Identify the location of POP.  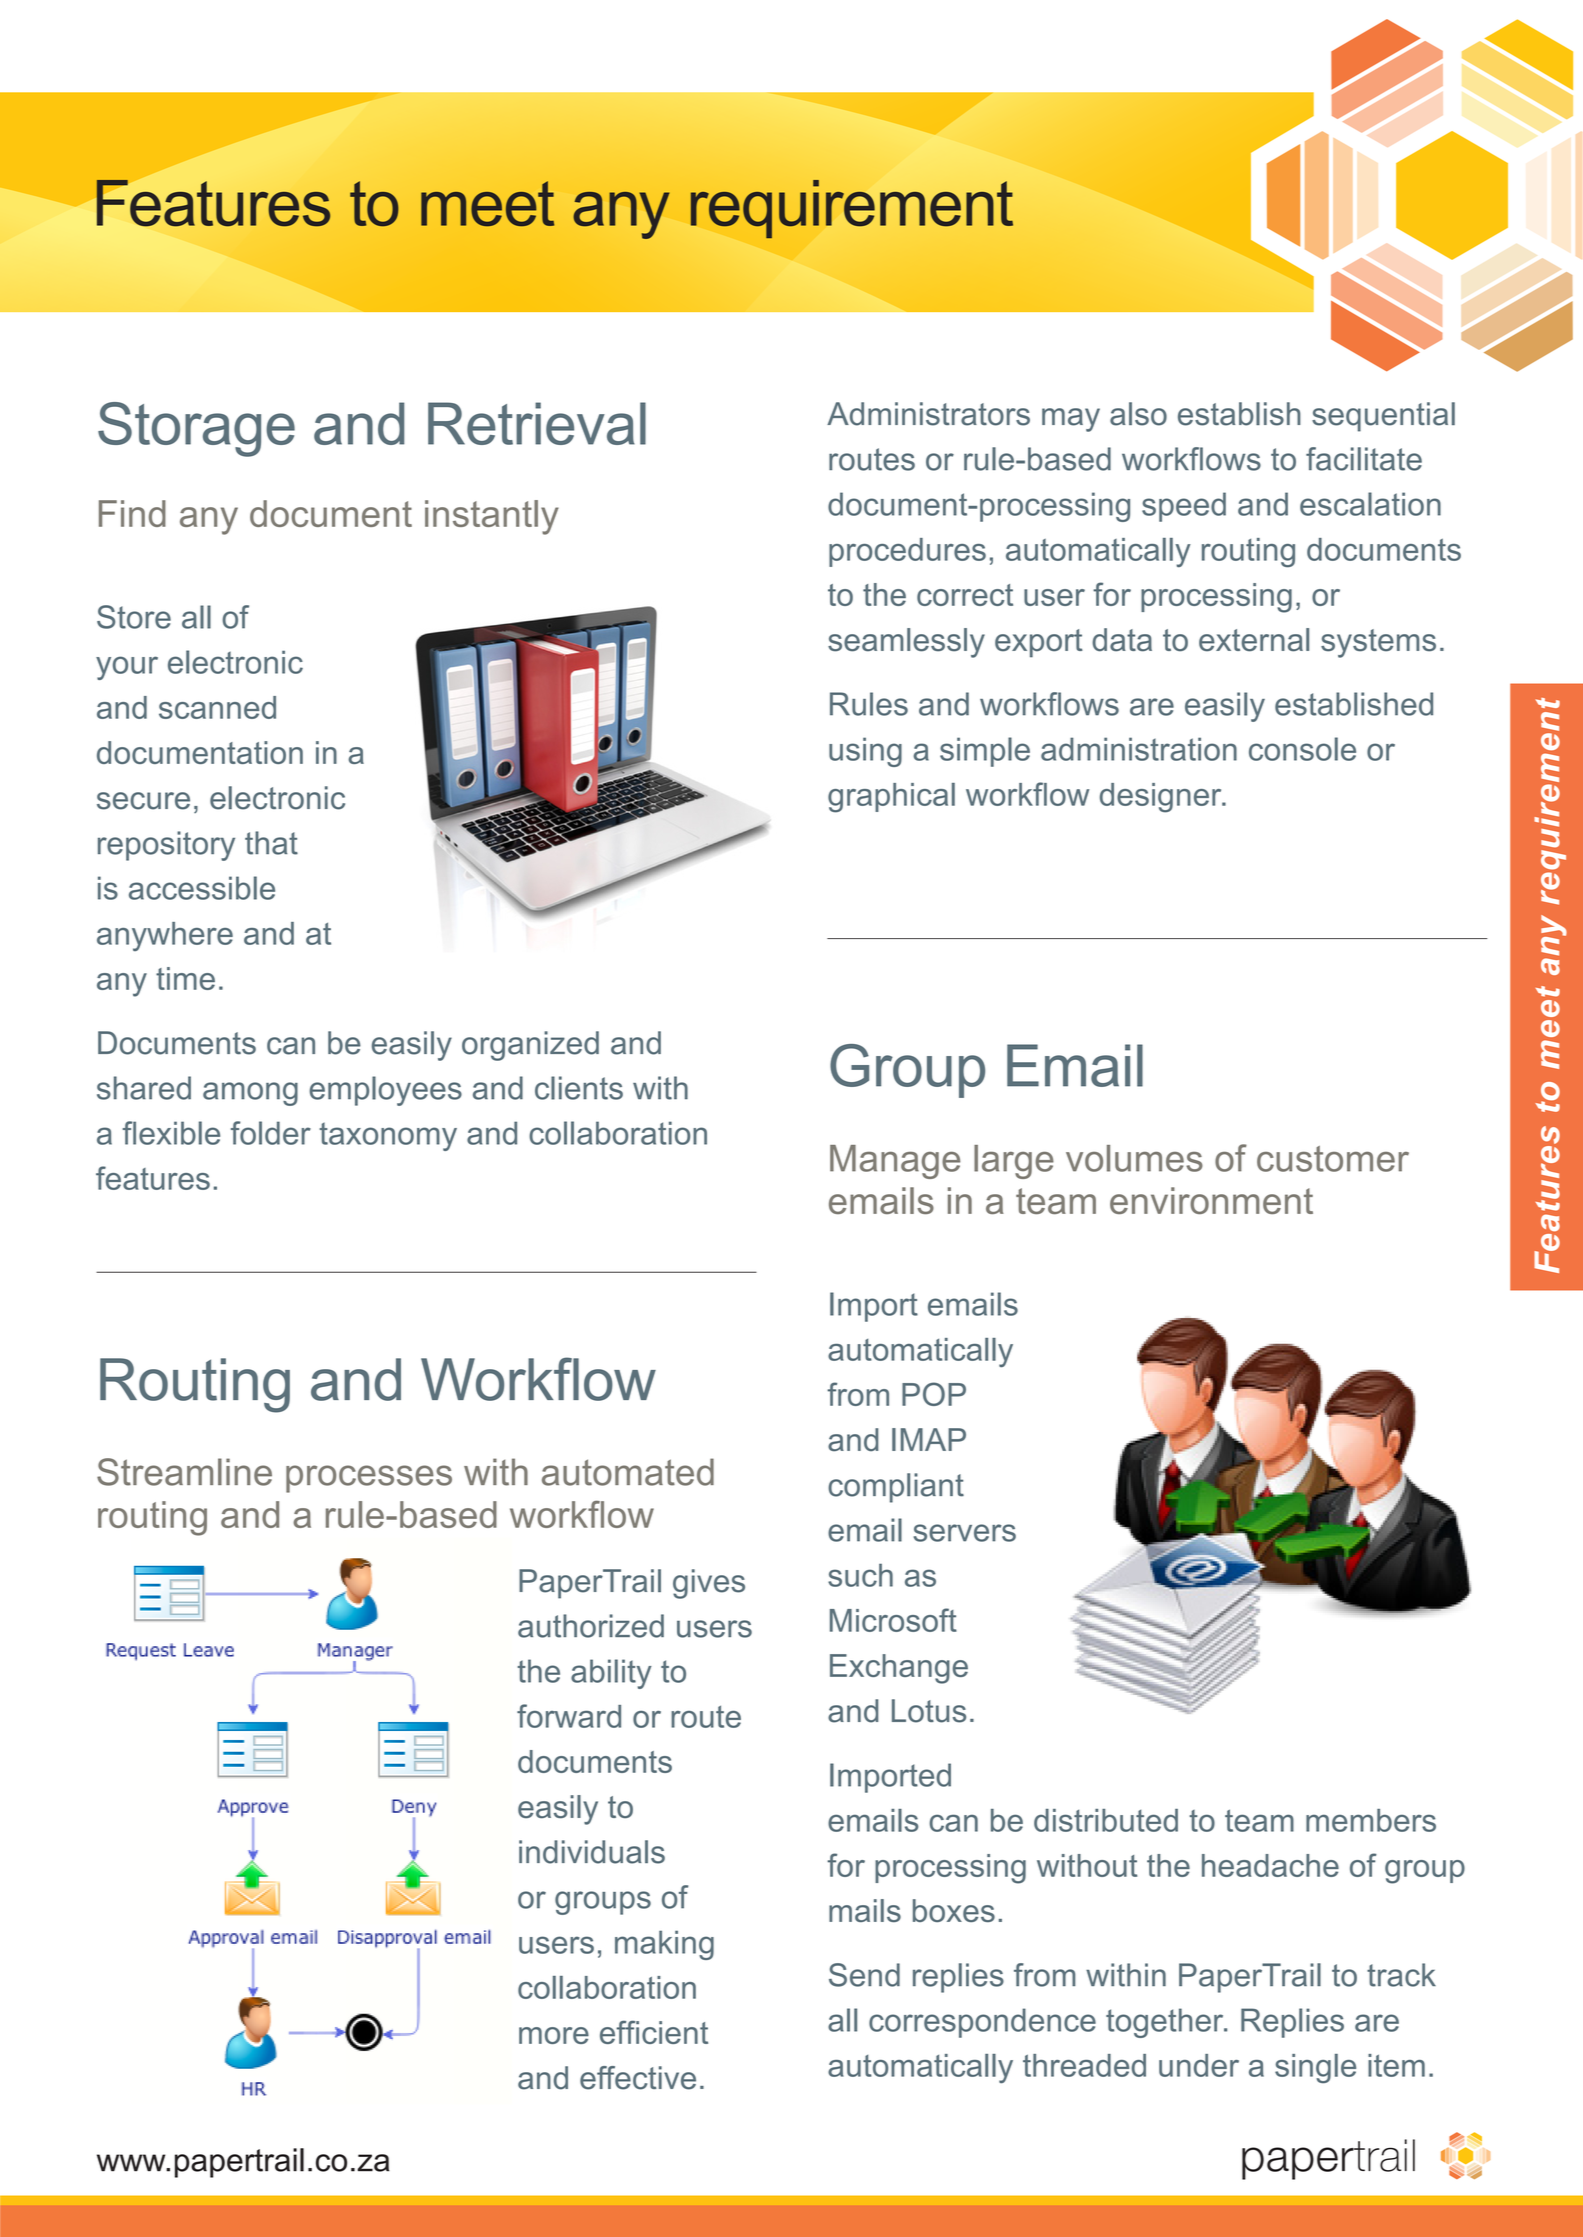
(934, 1394).
